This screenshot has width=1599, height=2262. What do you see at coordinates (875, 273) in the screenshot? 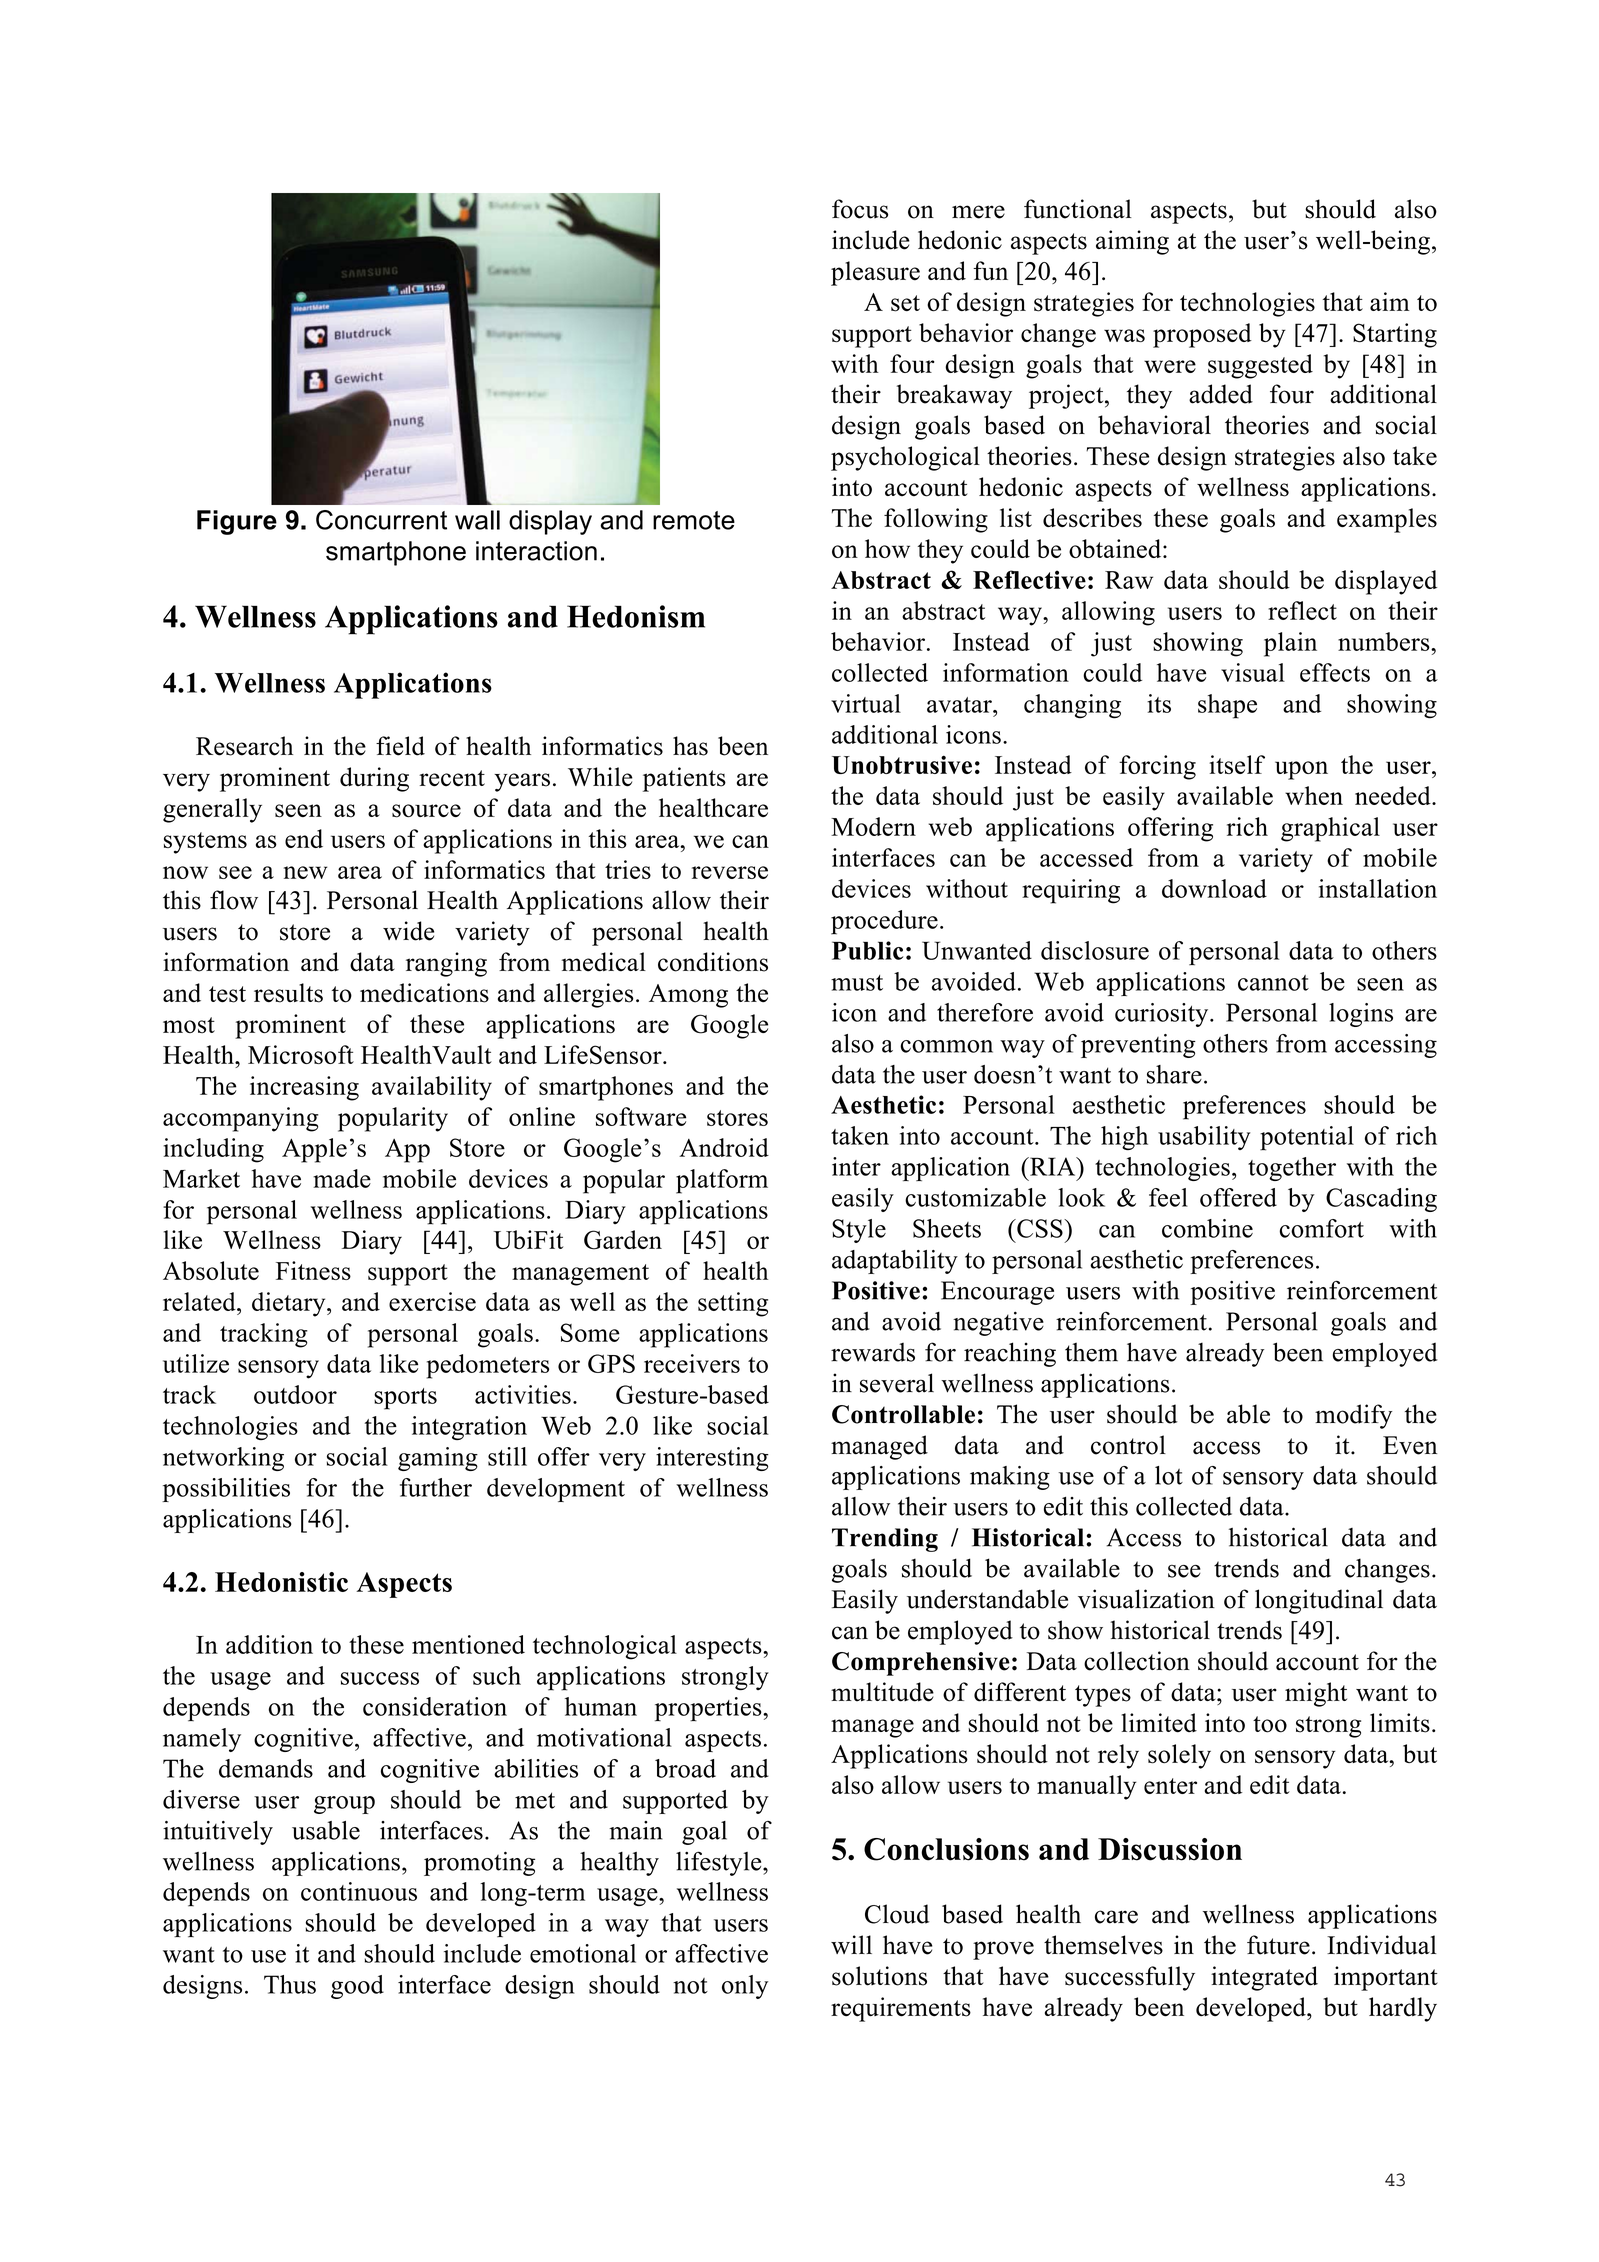
I see `pleasure` at bounding box center [875, 273].
